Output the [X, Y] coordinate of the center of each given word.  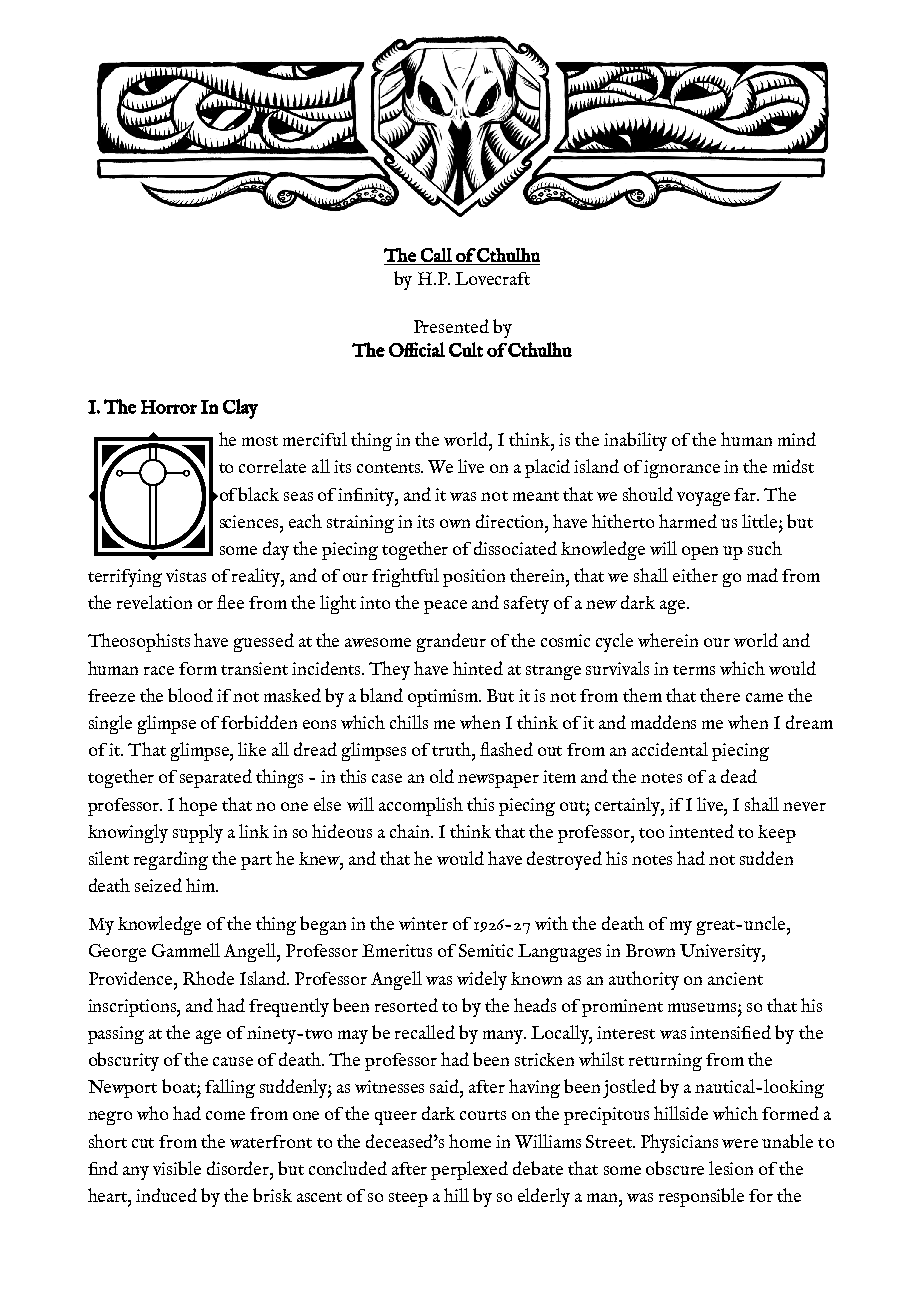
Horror [169, 407]
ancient [735, 978]
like [252, 749]
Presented [451, 326]
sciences [250, 521]
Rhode [208, 978]
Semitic [486, 950]
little [761, 521]
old [442, 776]
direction [511, 521]
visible [177, 1168]
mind [797, 439]
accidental [670, 749]
